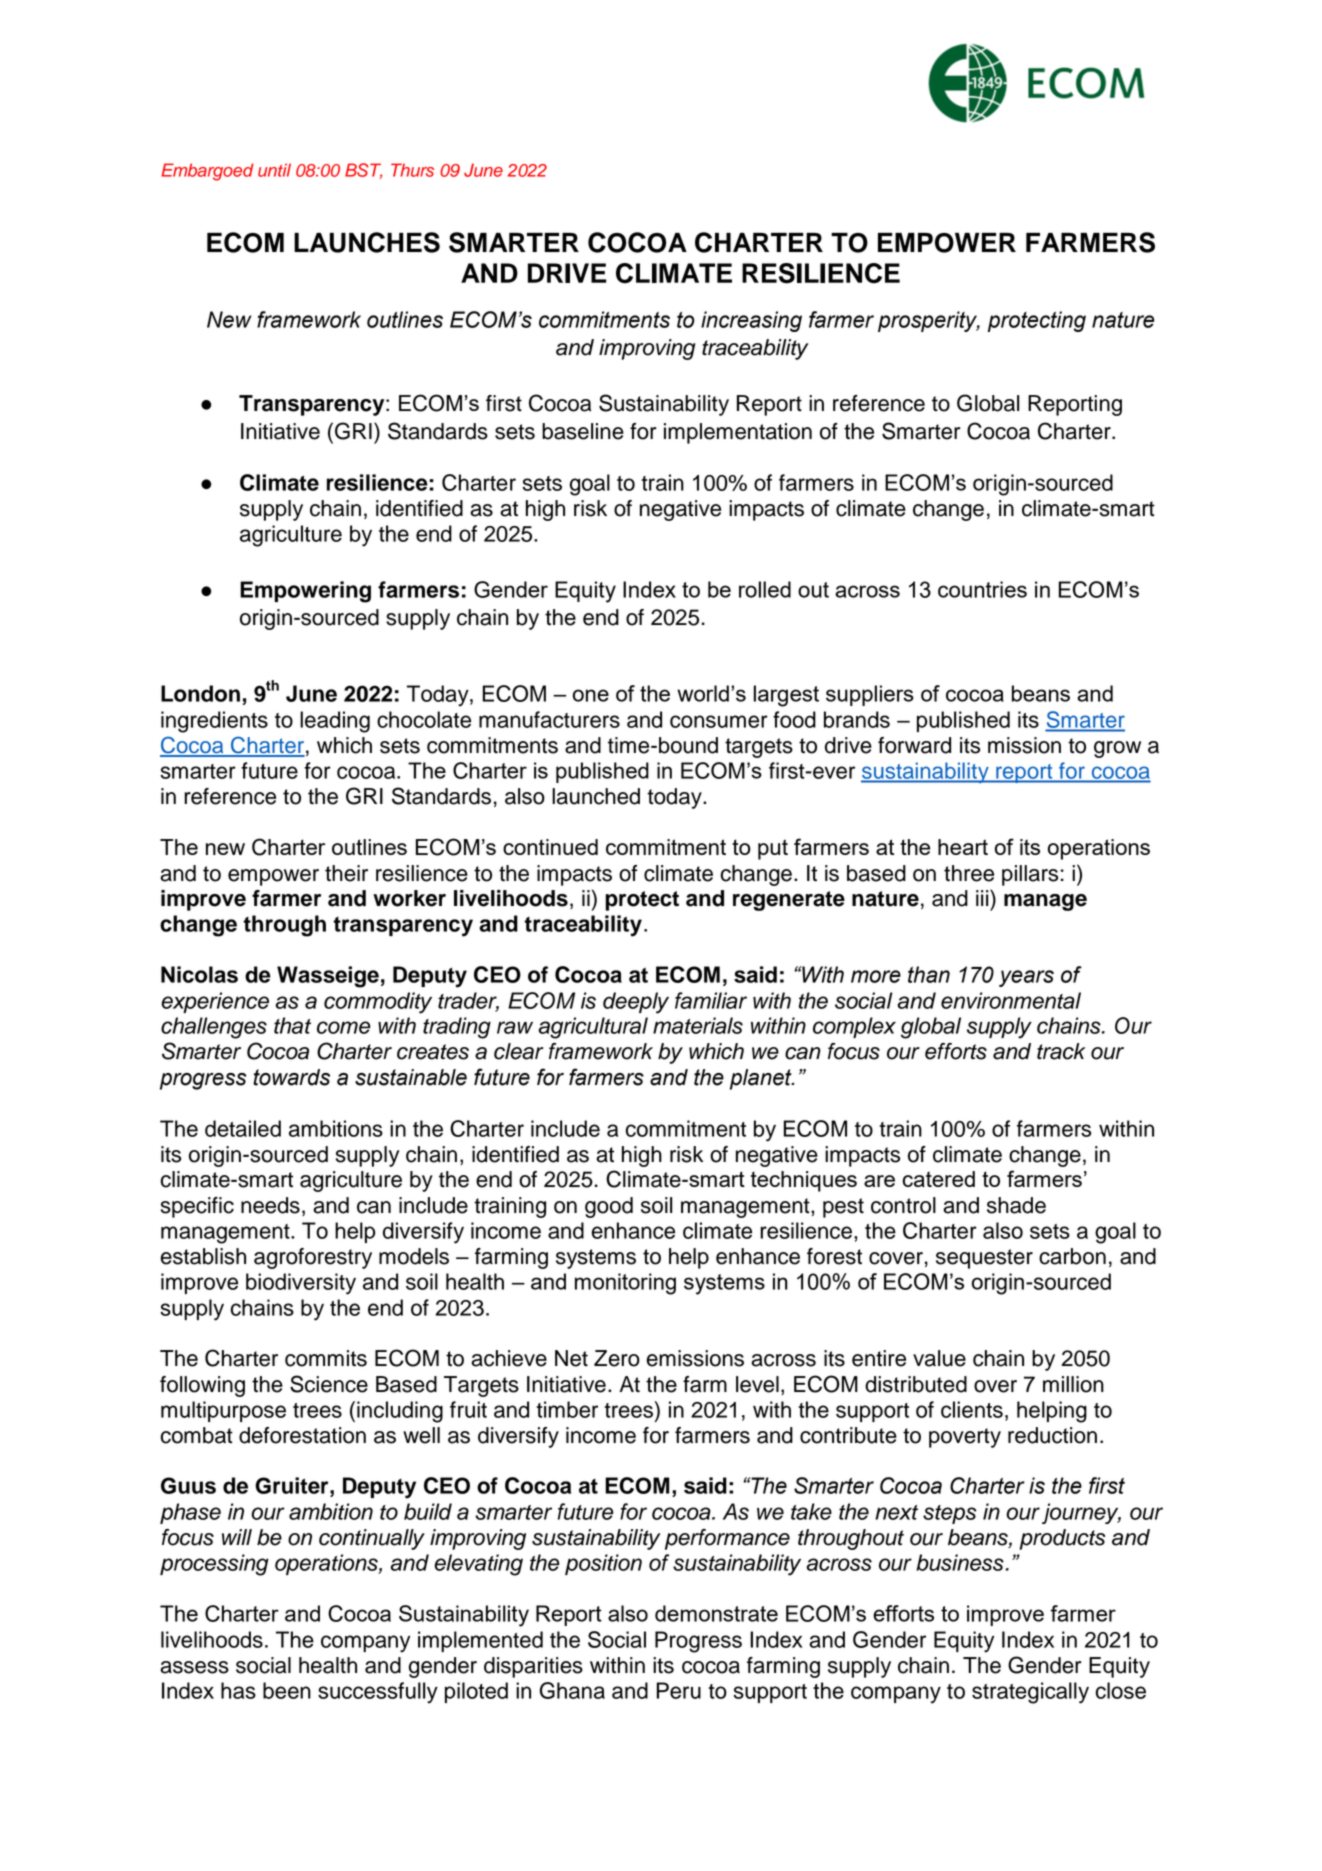 Image resolution: width=1322 pixels, height=1871 pixels. Describe the element at coordinates (301, 1284) in the image. I see `biodiversity` at that location.
